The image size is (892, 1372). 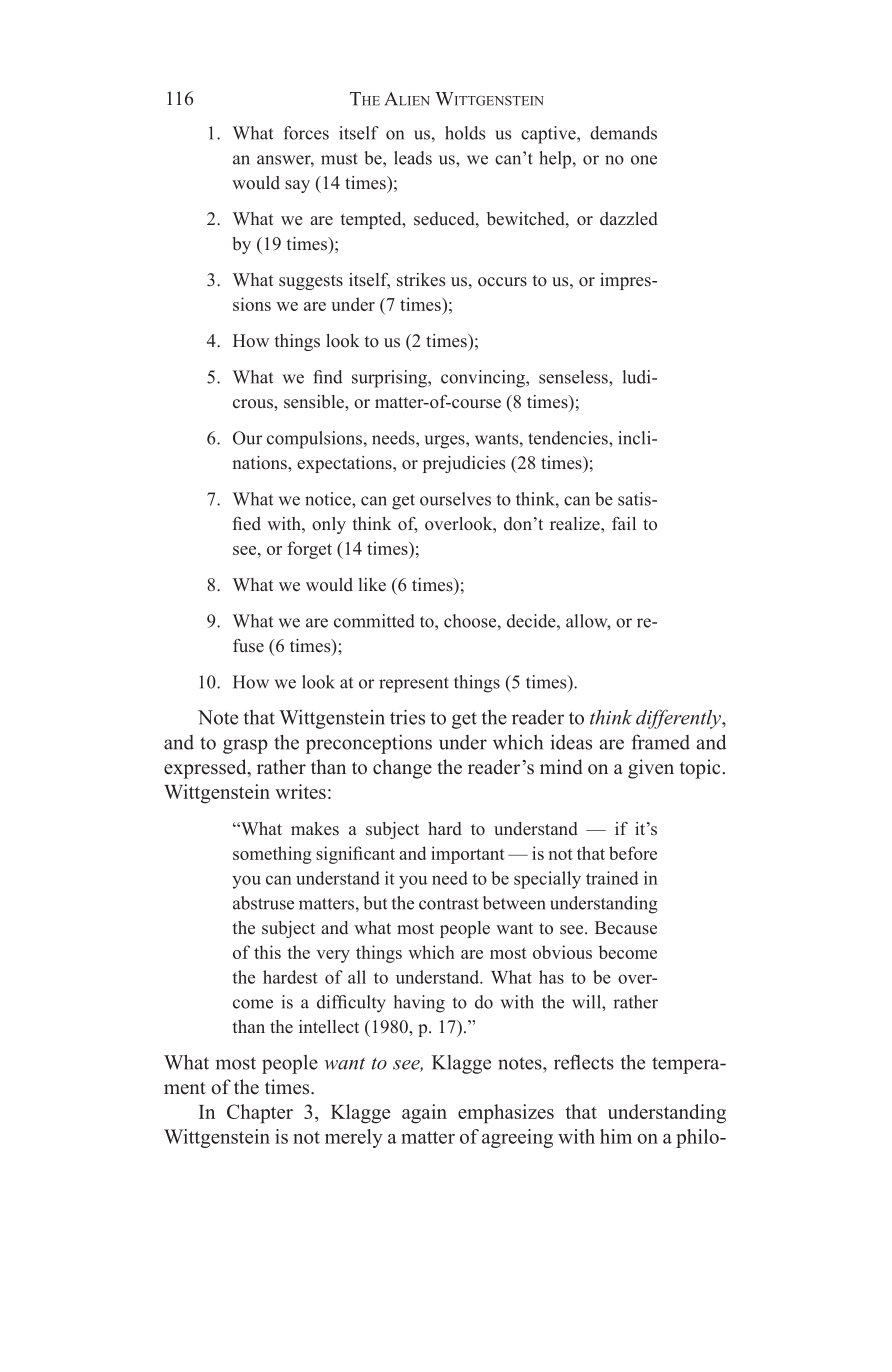 What do you see at coordinates (260, 1114) in the screenshot?
I see `Chapter` at bounding box center [260, 1114].
